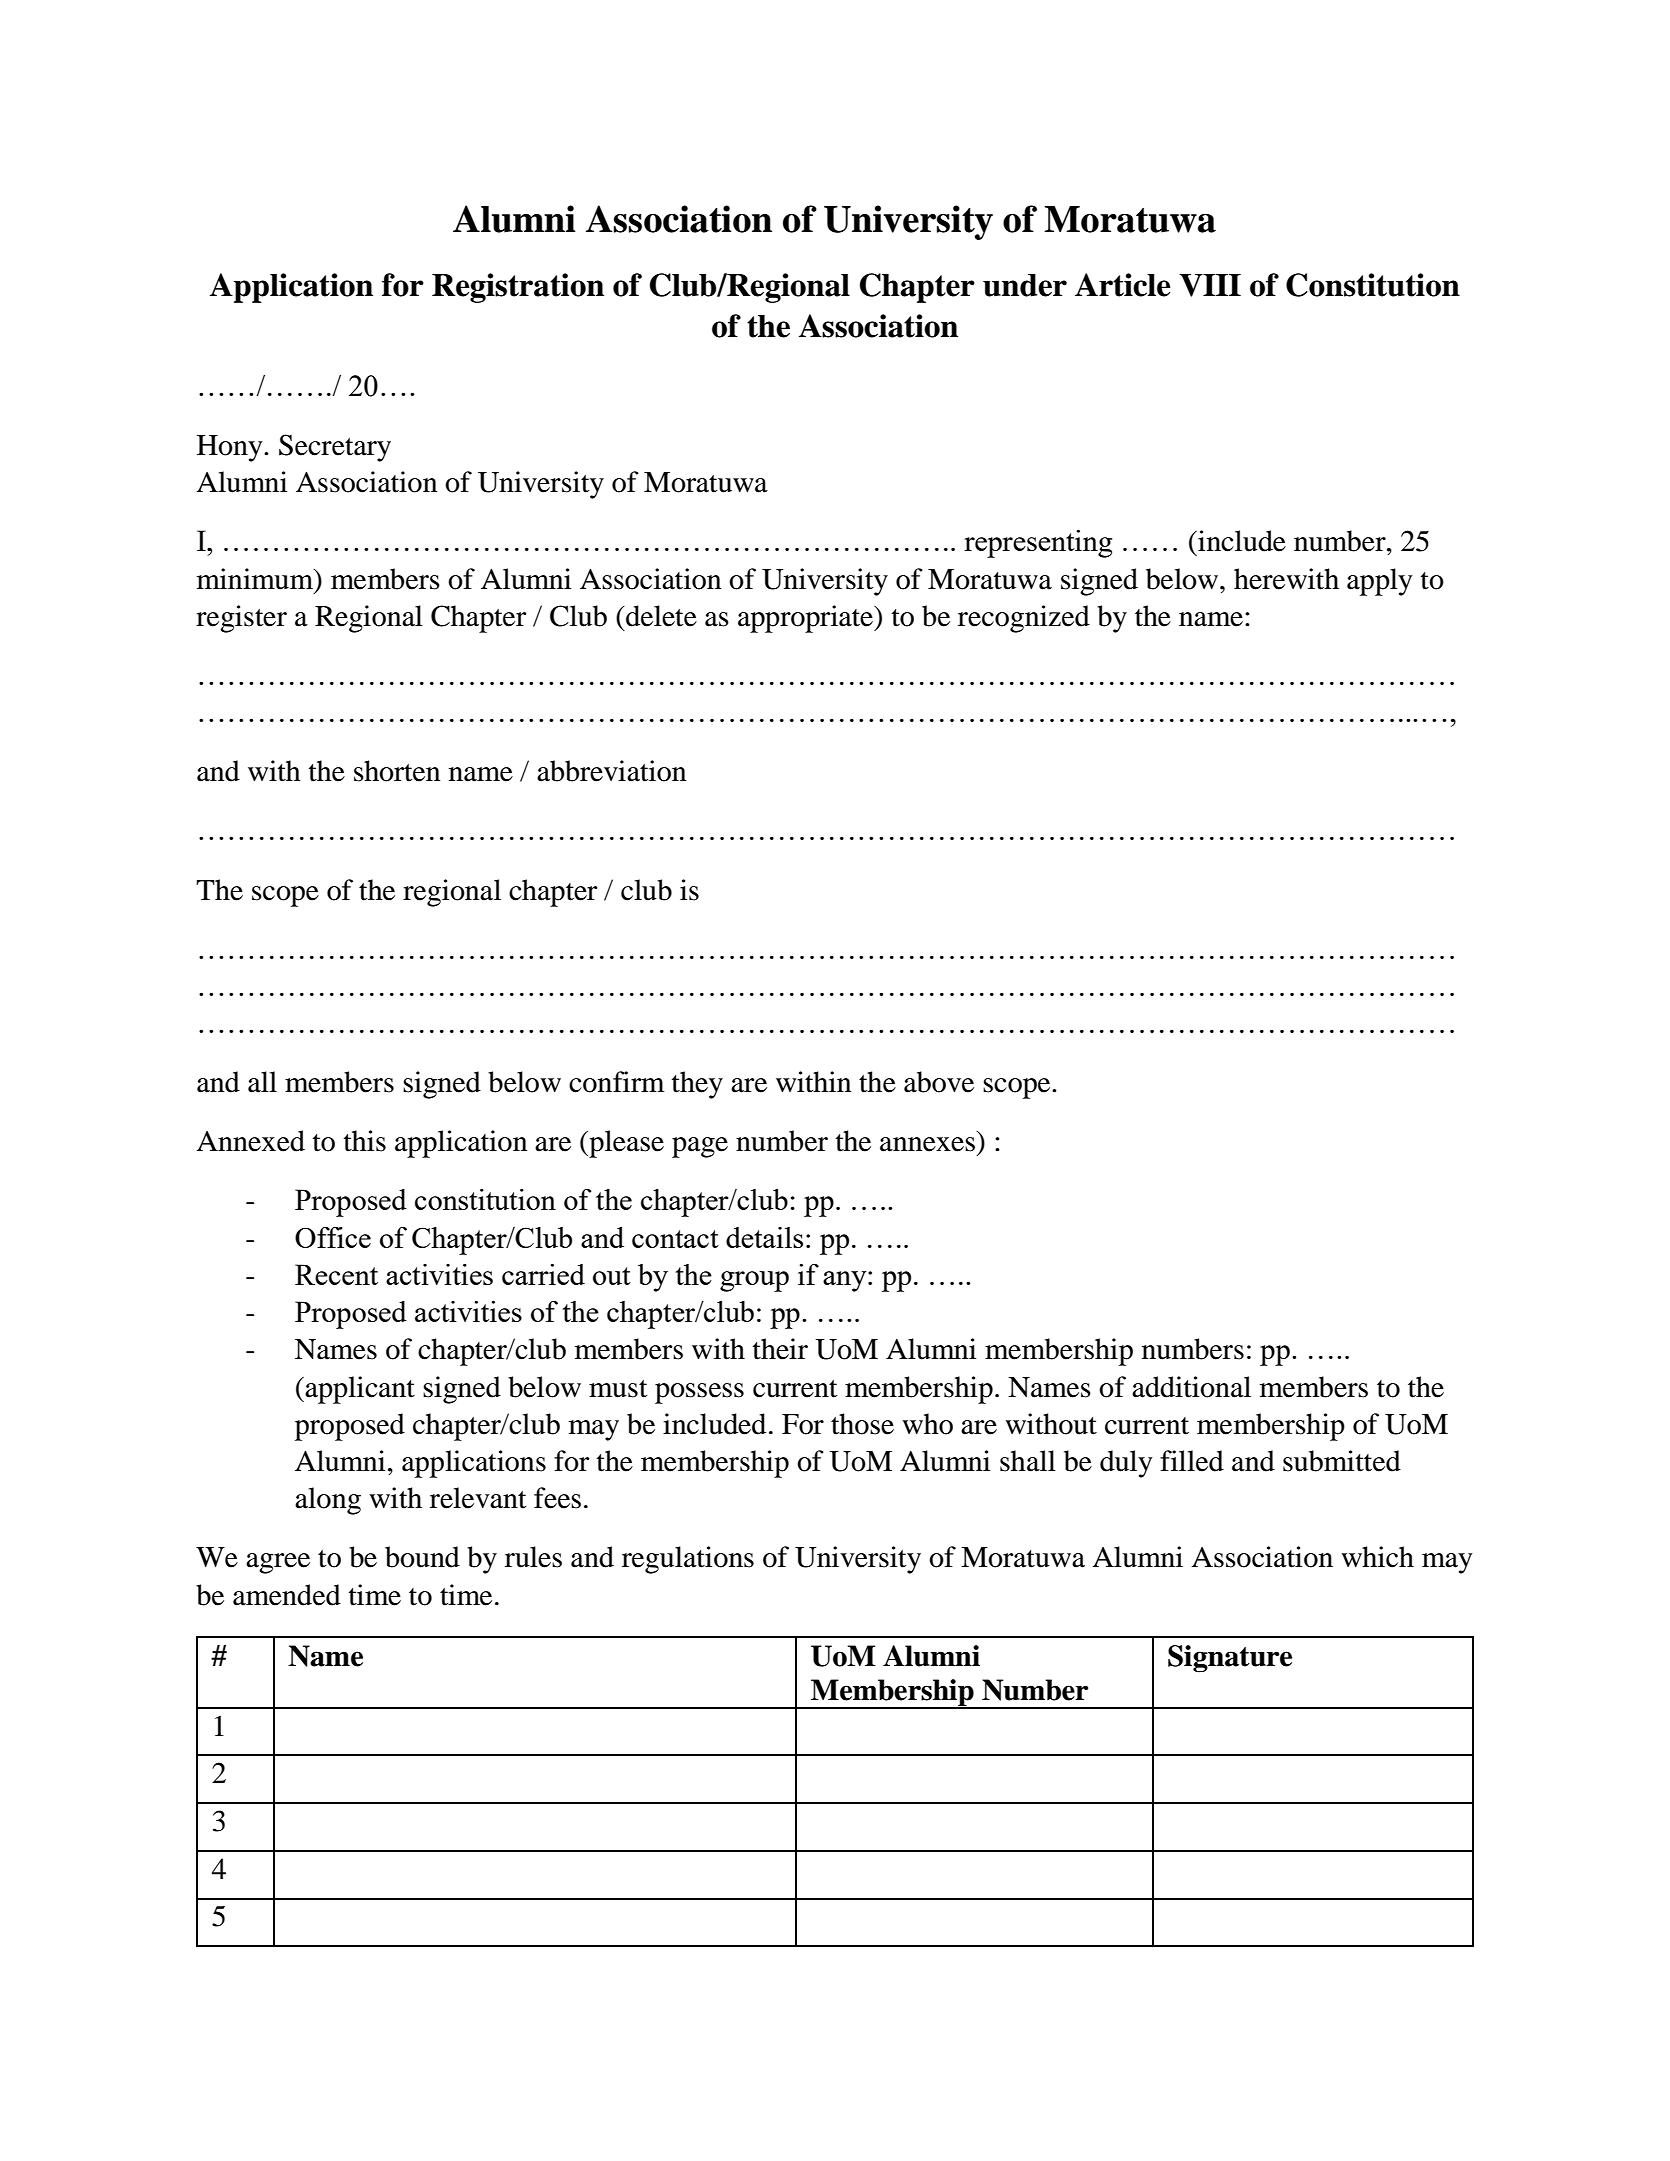  I want to click on shorten, so click(397, 771).
